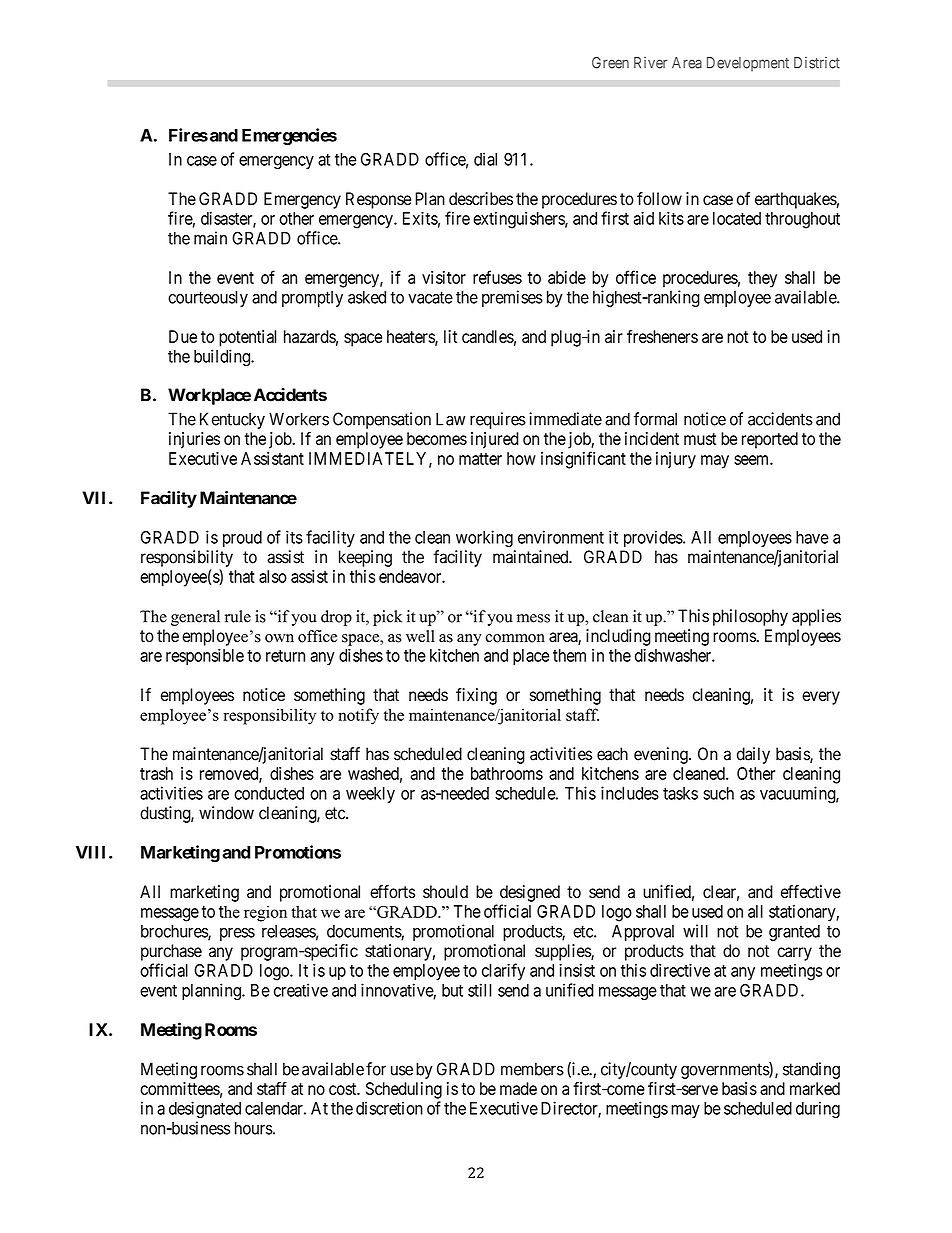 This screenshot has height=1233, width=952. Describe the element at coordinates (748, 64) in the screenshot. I see `Development` at that location.
